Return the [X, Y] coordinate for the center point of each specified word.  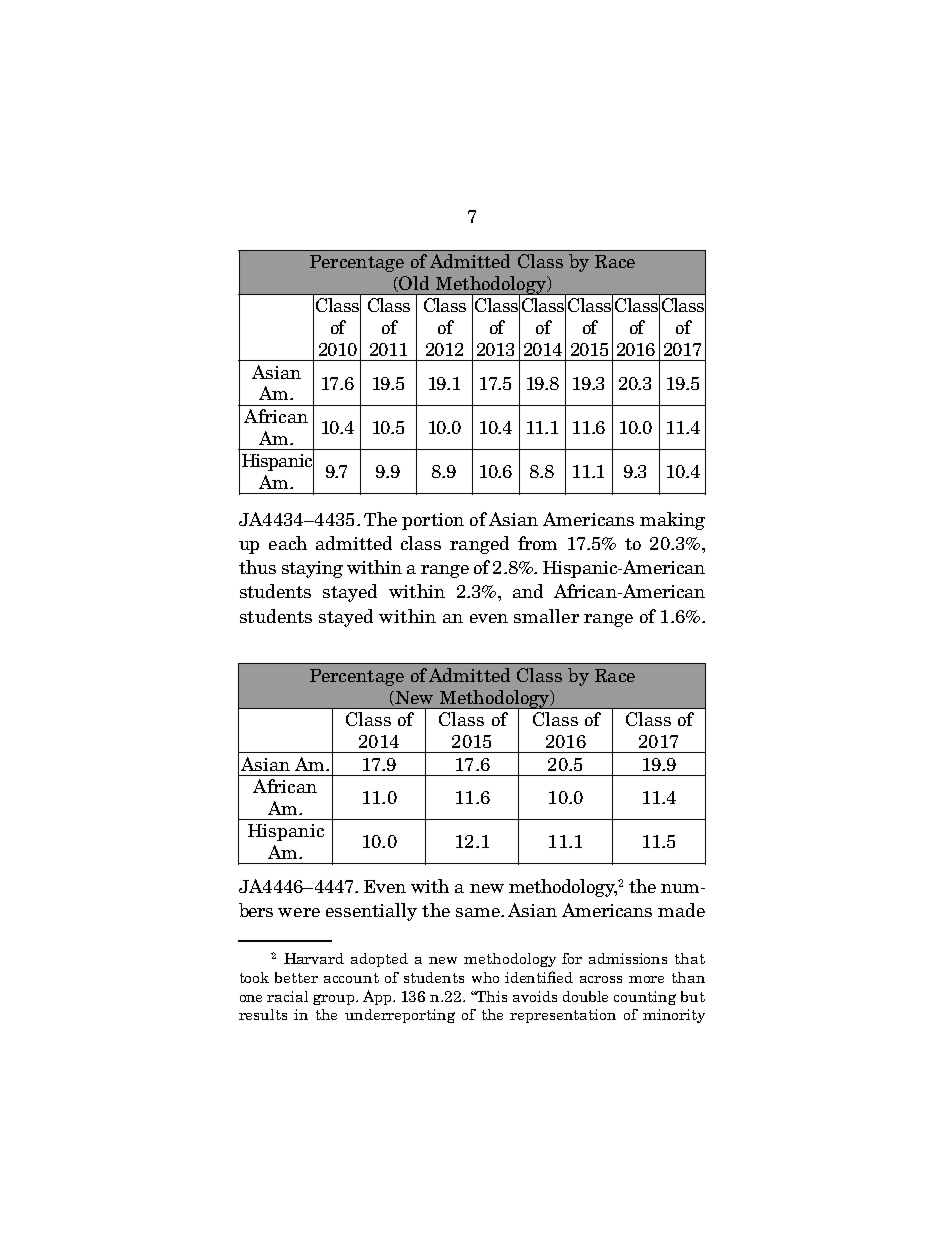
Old [414, 283]
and [528, 591]
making [672, 521]
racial [287, 996]
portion [433, 521]
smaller [546, 616]
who [485, 977]
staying [312, 569]
